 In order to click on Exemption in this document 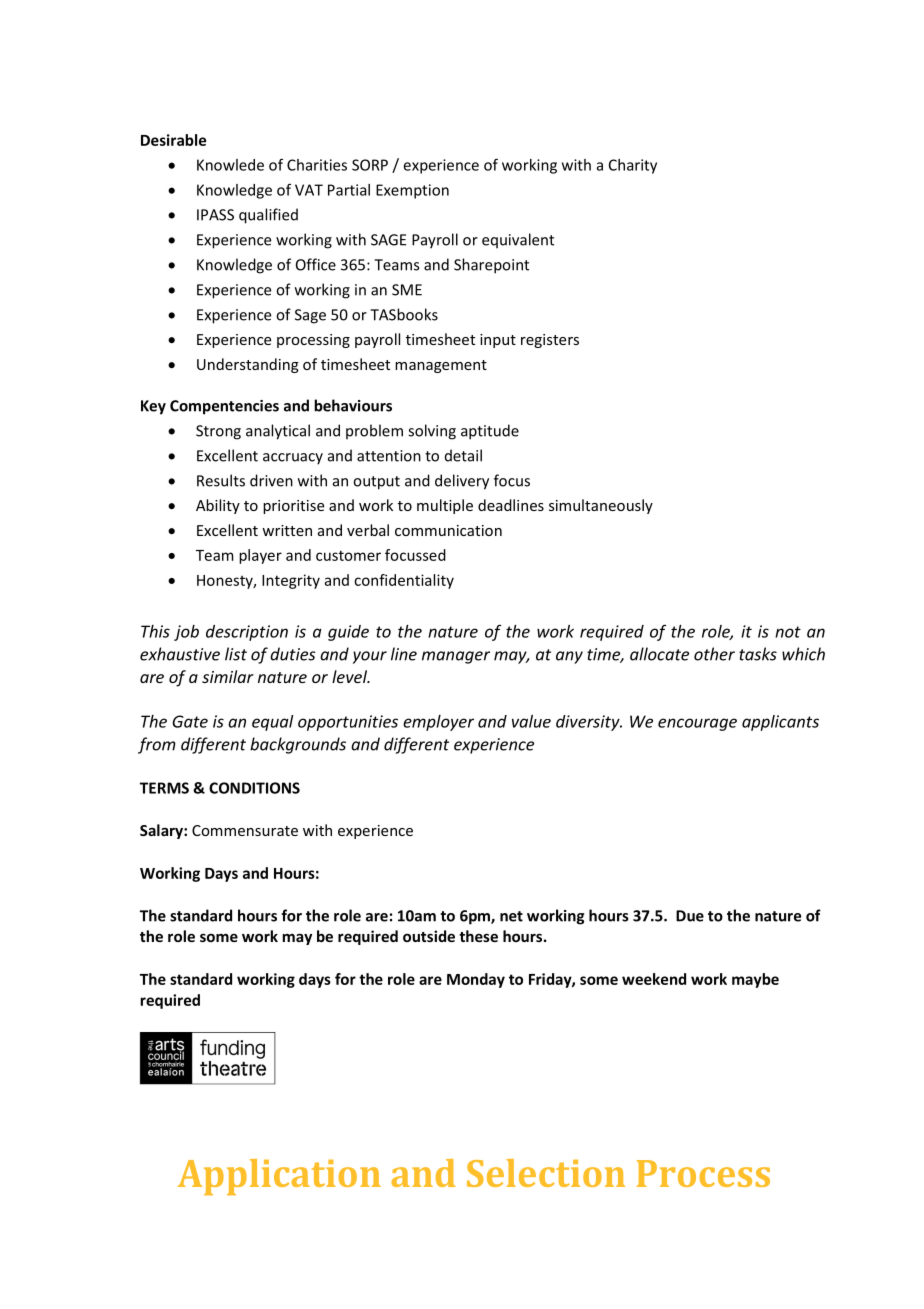, I will do `click(412, 191)`.
